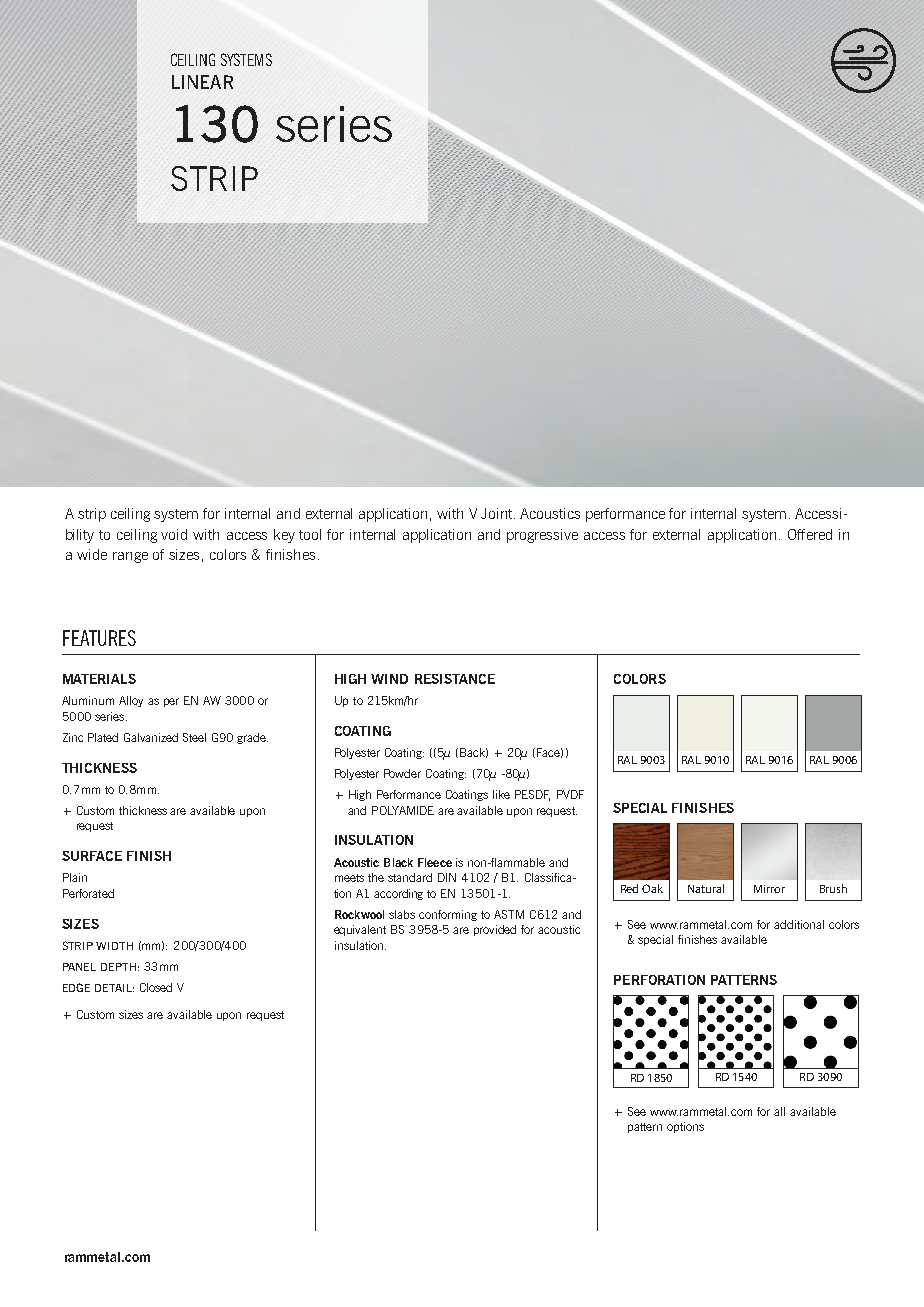 The height and width of the screenshot is (1307, 924). I want to click on Natural, so click(706, 888).
